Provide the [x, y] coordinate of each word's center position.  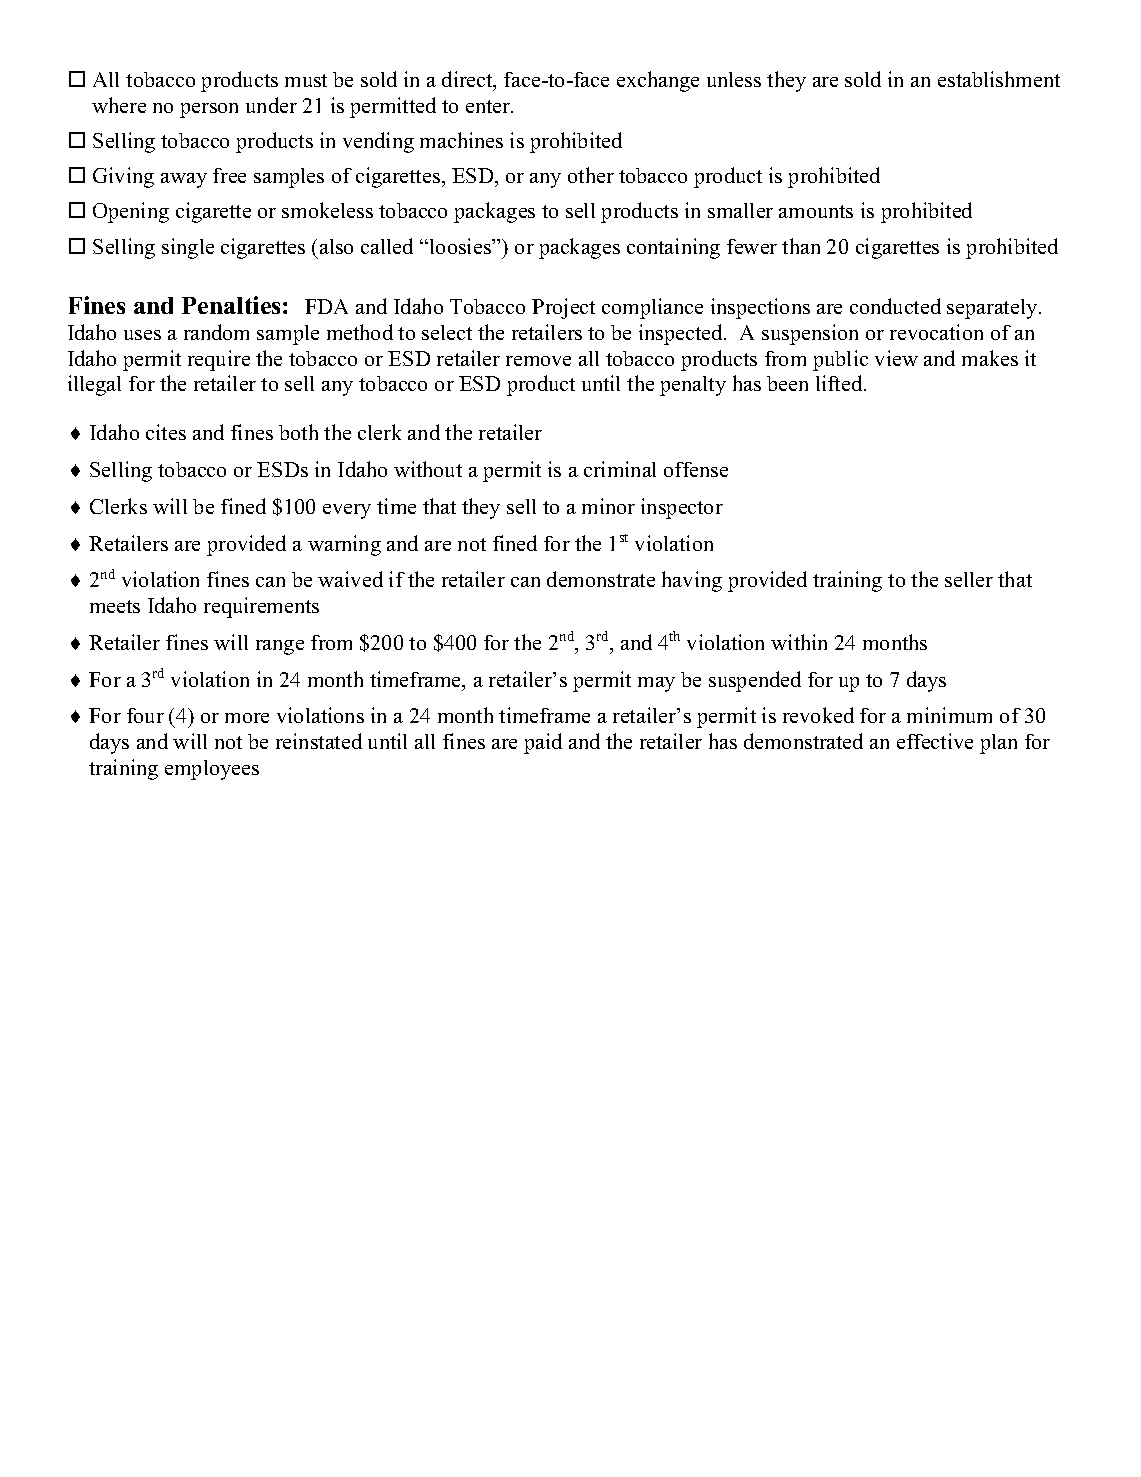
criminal [620, 469]
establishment [999, 79]
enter [489, 106]
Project [563, 308]
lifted [840, 383]
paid [543, 743]
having [692, 581]
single [188, 248]
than [801, 246]
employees [212, 770]
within [799, 642]
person [209, 110]
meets [115, 606]
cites [166, 432]
